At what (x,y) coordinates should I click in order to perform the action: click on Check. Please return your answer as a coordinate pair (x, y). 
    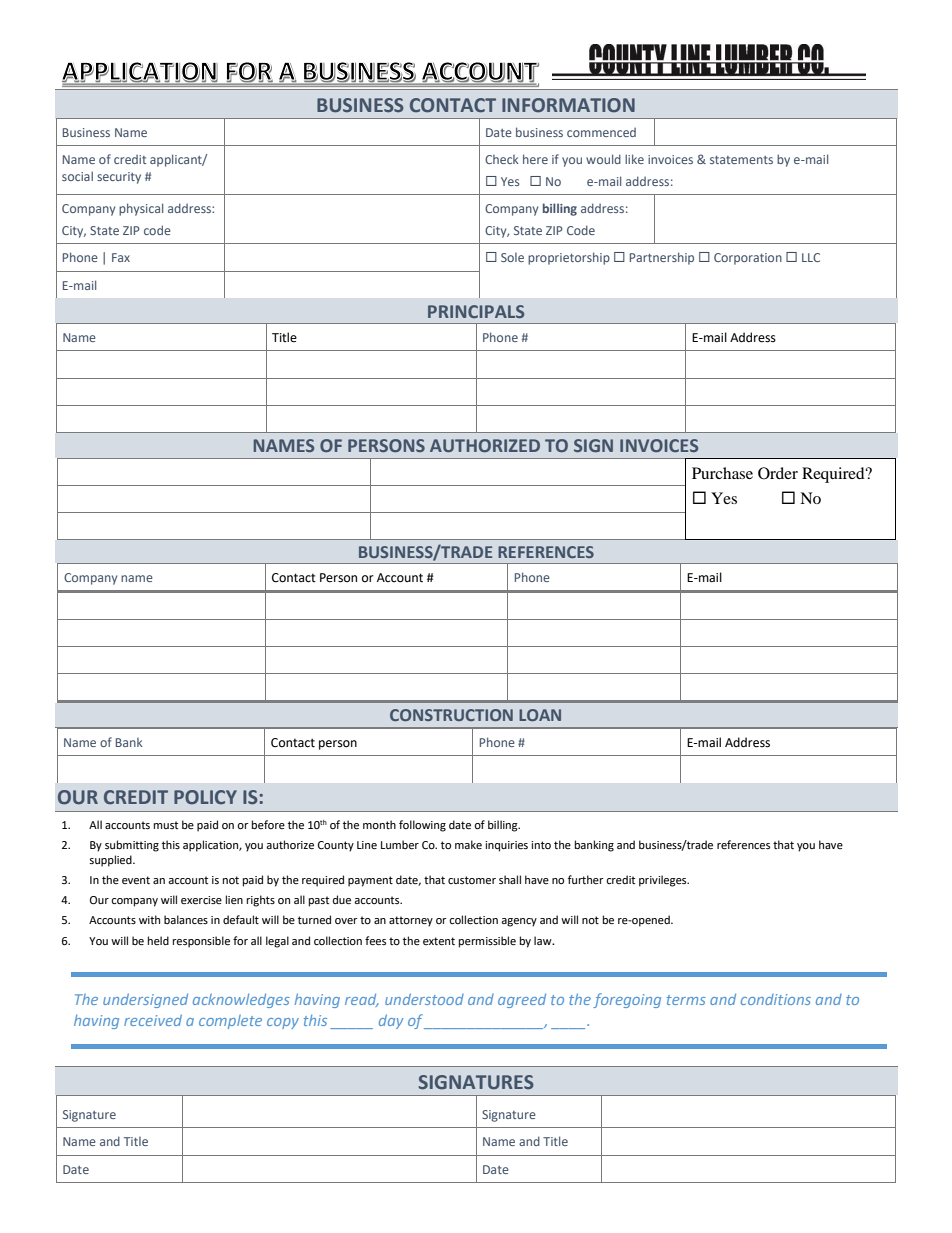
    Looking at the image, I should click on (502, 159).
